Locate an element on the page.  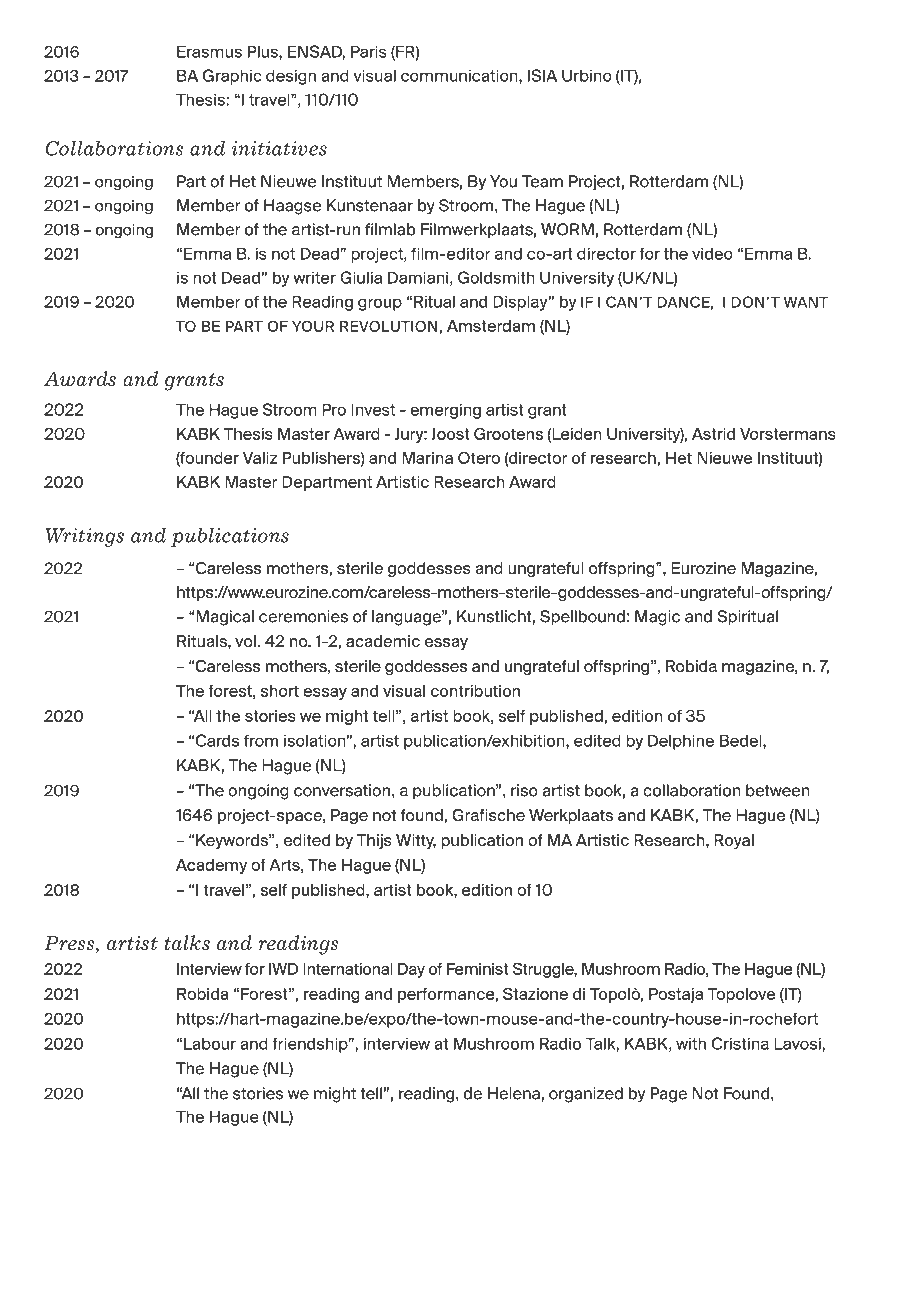
Team is located at coordinates (542, 181).
